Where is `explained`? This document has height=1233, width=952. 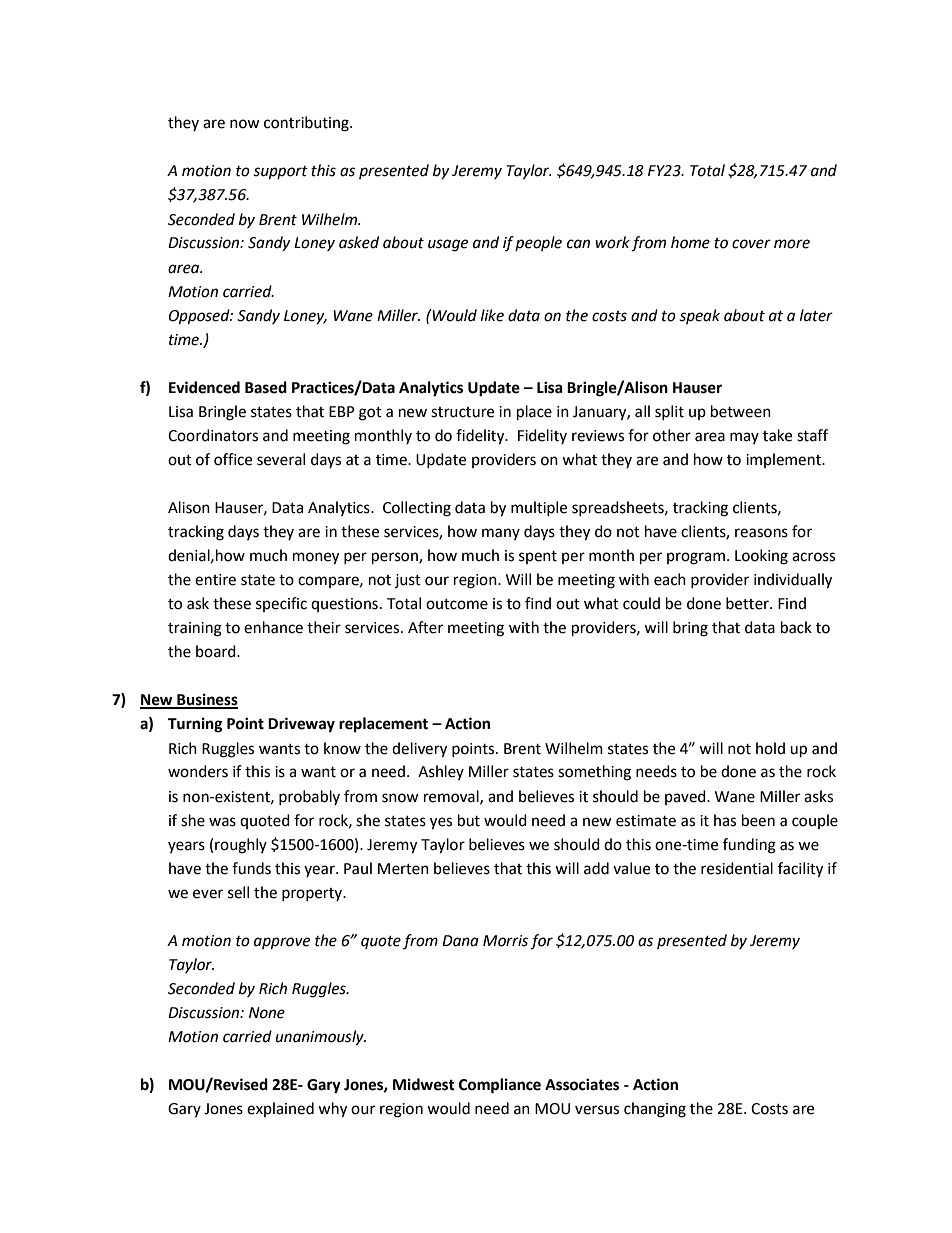
explained is located at coordinates (280, 1109).
